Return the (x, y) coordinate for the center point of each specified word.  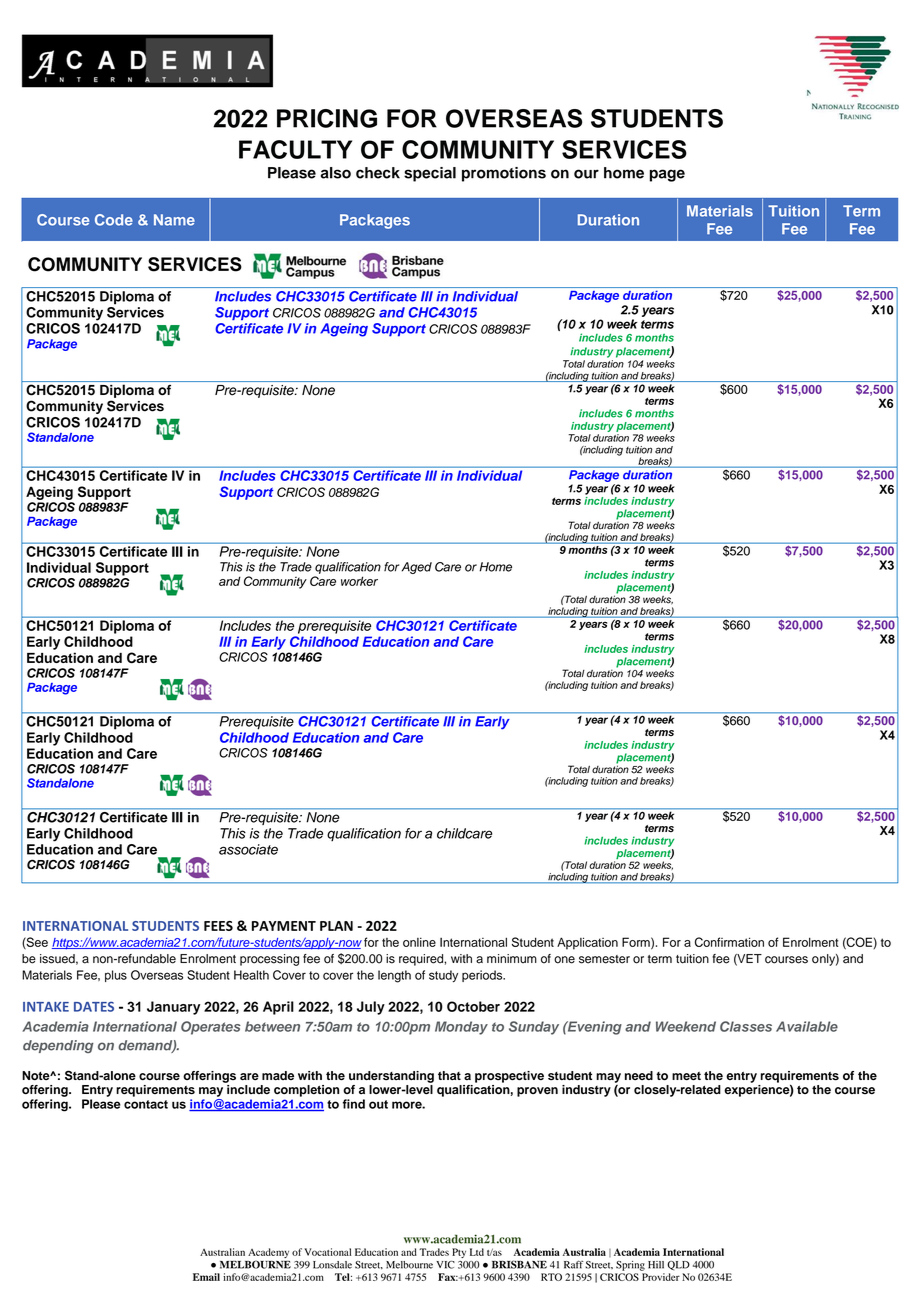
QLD (678, 1266)
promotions (504, 174)
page (667, 175)
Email (206, 1277)
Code (114, 220)
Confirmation (729, 942)
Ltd (477, 1252)
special (430, 174)
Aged (417, 568)
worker (359, 581)
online (419, 942)
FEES (218, 926)
